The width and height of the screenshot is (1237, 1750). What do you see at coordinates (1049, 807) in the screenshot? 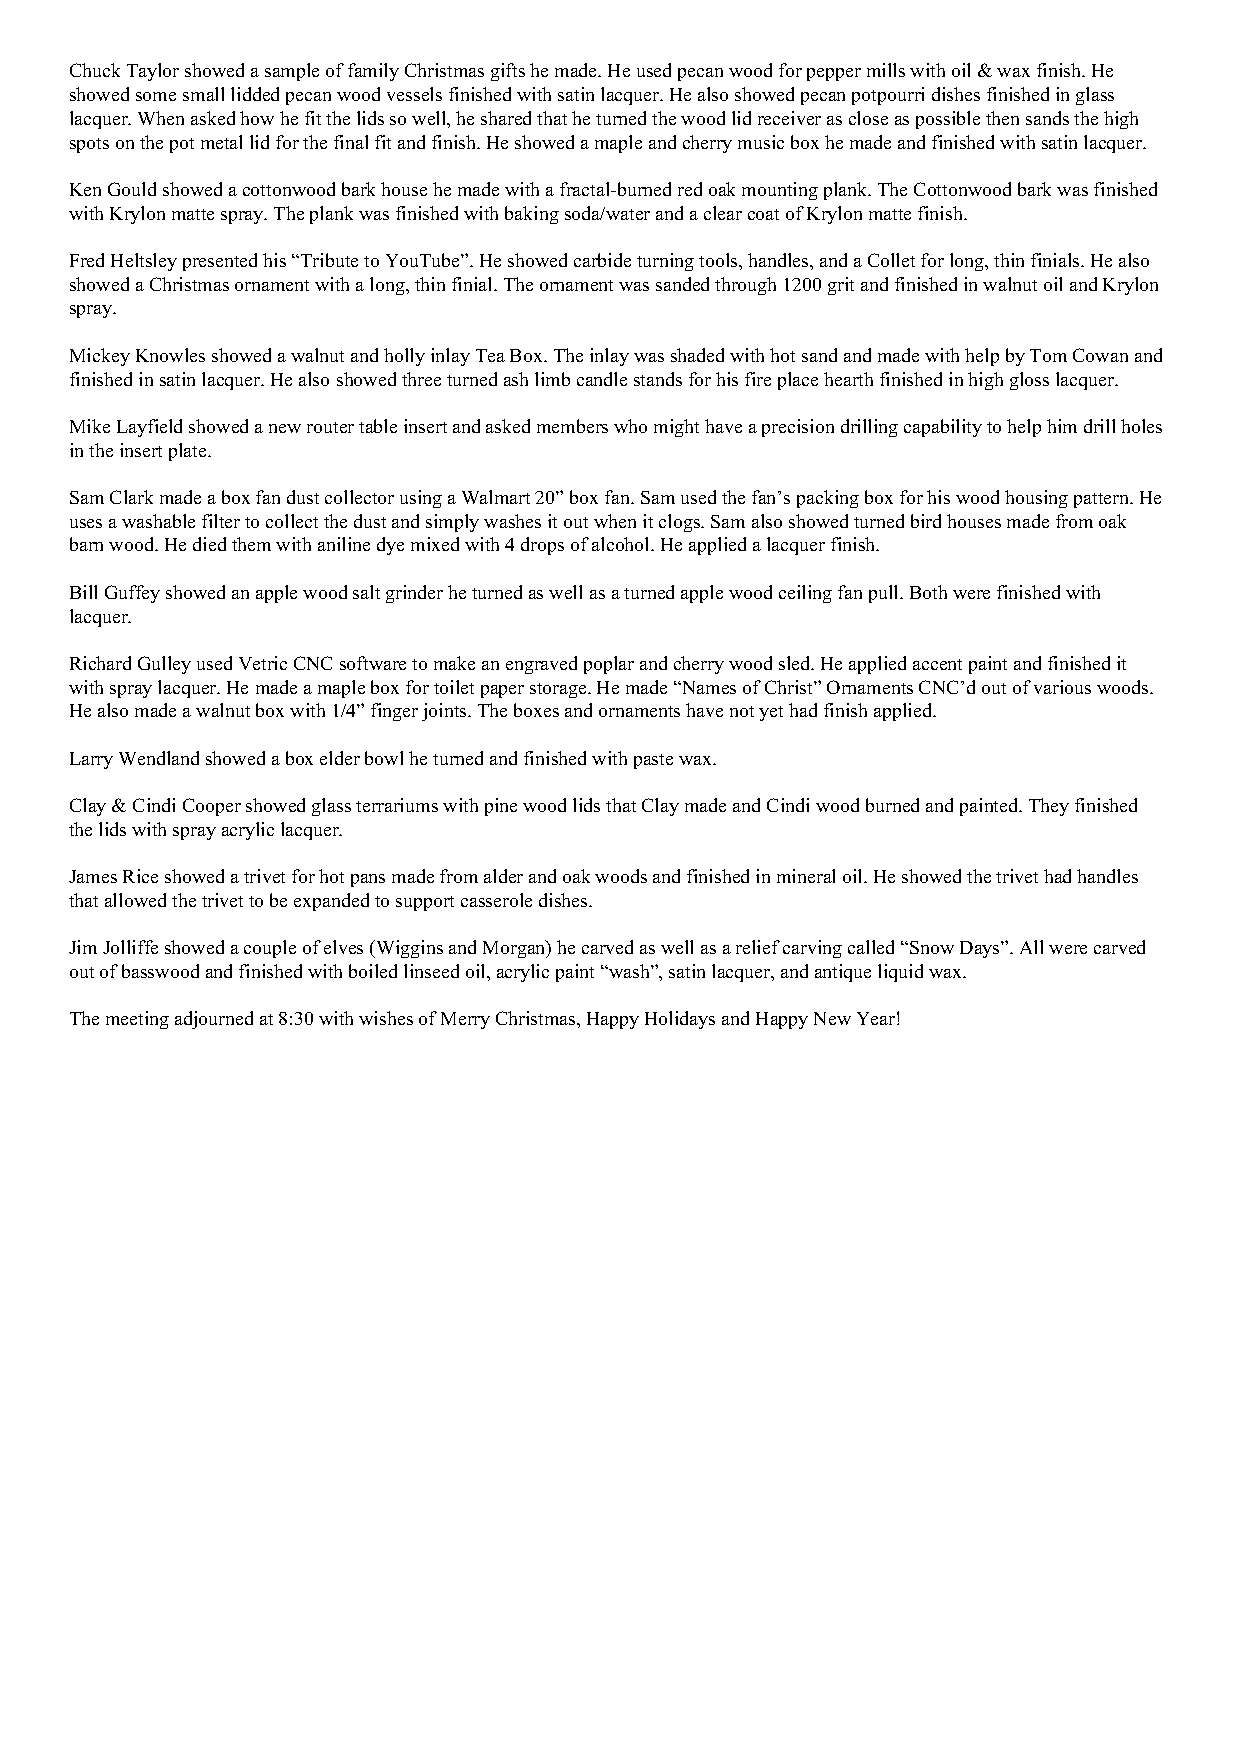
I see `They` at bounding box center [1049, 807].
